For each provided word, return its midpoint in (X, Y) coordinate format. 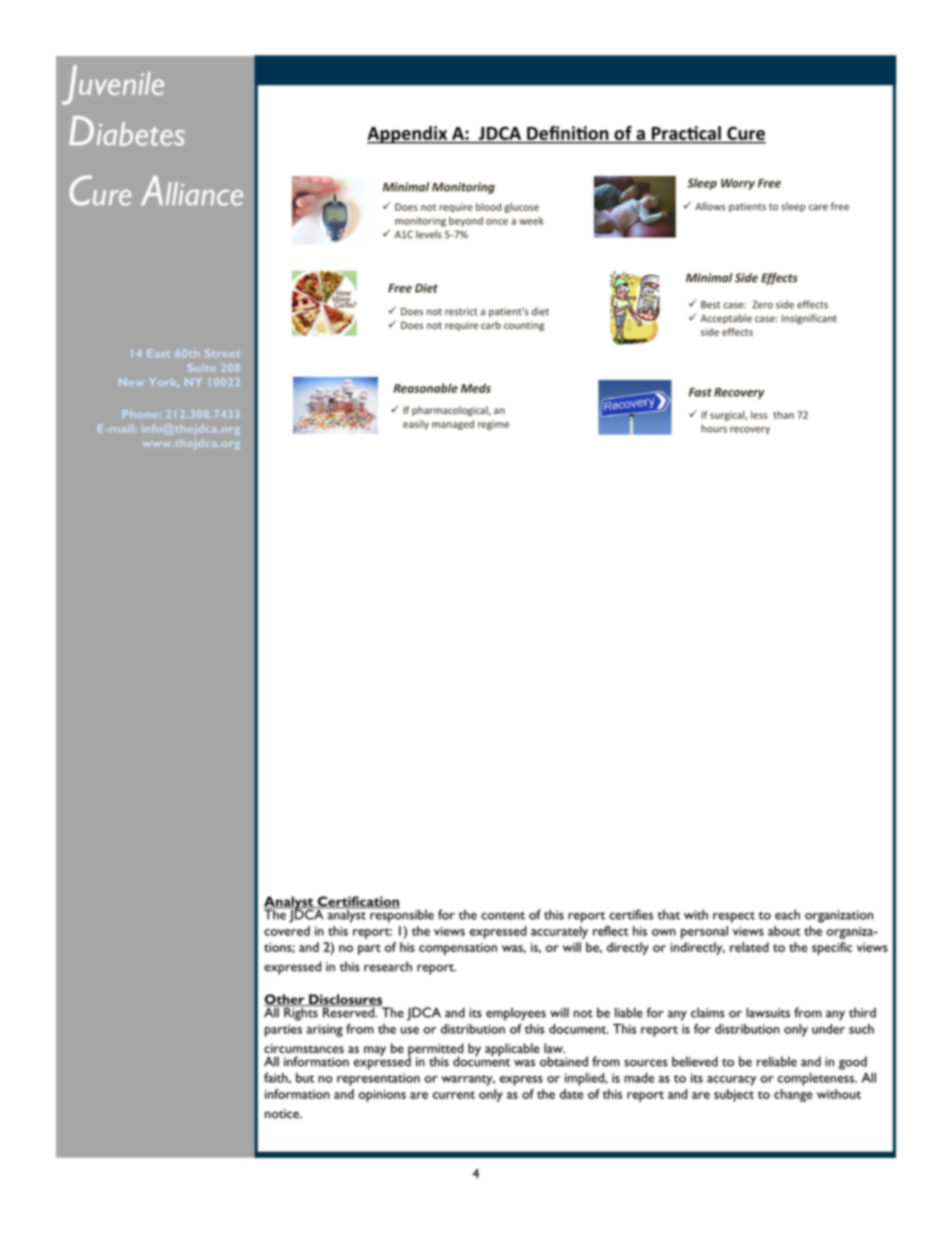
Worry (738, 184)
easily (416, 425)
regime (493, 425)
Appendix (408, 135)
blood (488, 207)
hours (714, 428)
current (454, 1095)
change (793, 1095)
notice (283, 1114)
